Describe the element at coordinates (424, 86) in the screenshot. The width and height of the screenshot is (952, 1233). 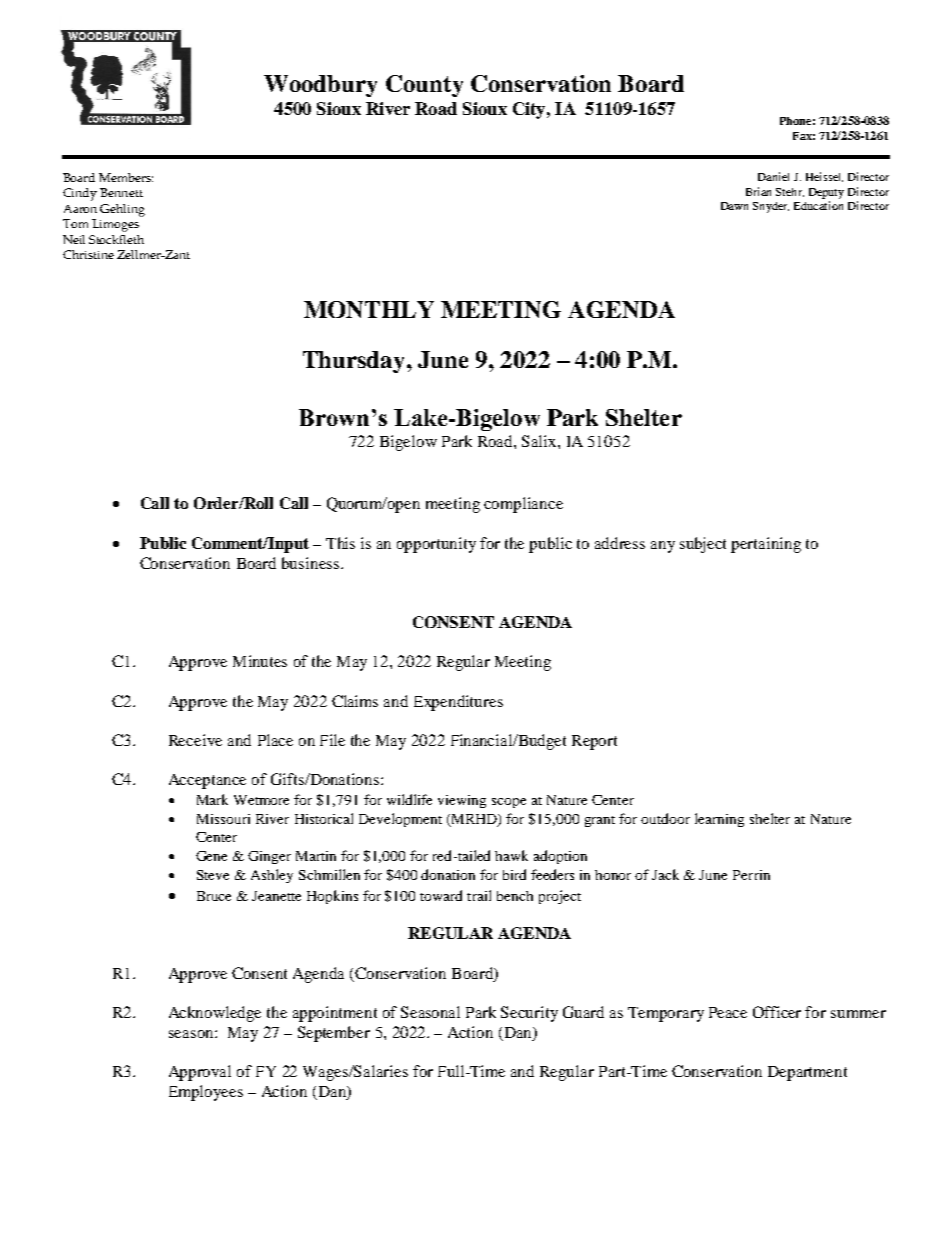
I see `County` at that location.
